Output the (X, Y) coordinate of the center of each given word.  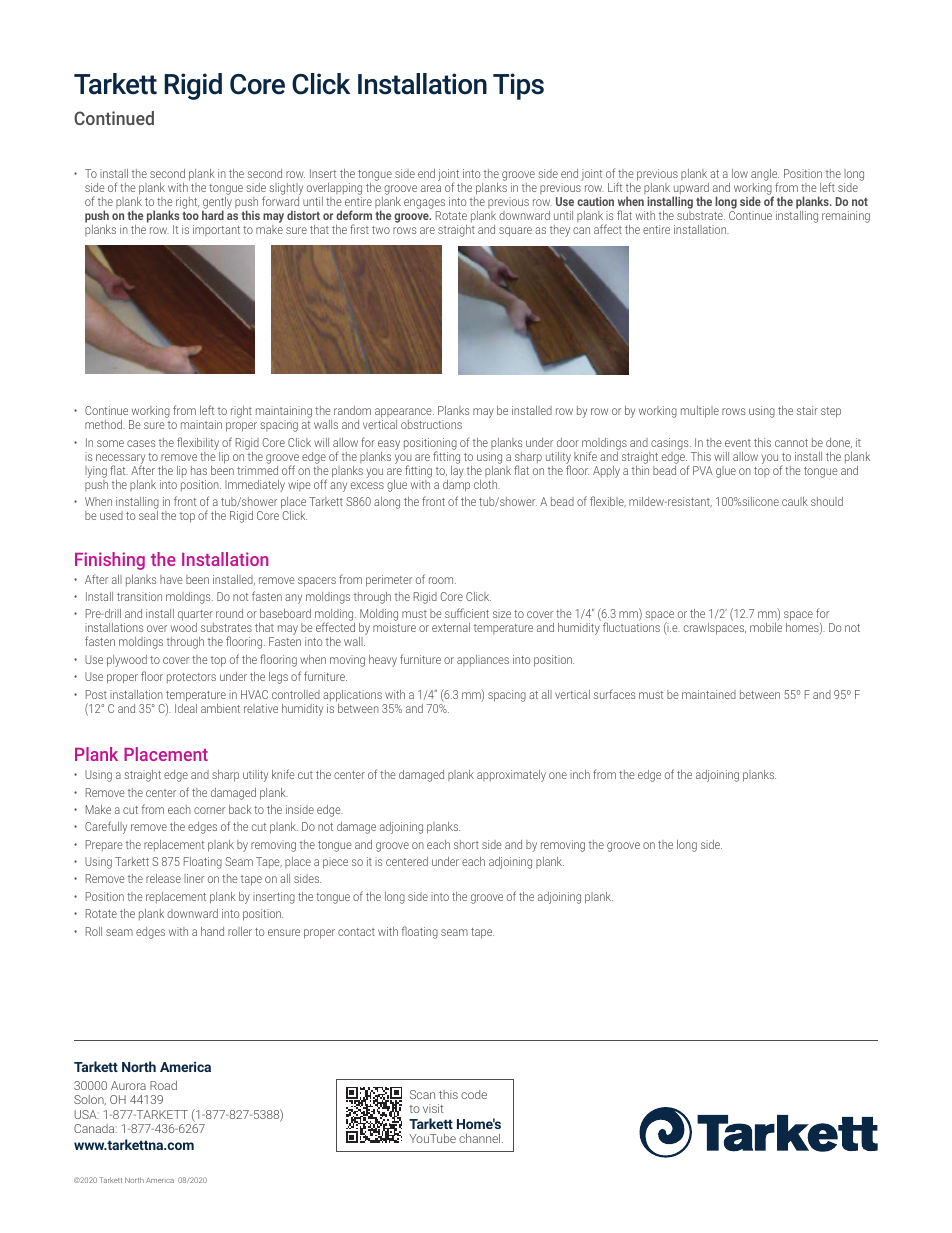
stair (807, 410)
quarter (196, 617)
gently (217, 204)
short (466, 844)
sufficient (467, 613)
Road (163, 1085)
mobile (766, 627)
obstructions (431, 424)
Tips (518, 86)
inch (580, 774)
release (163, 878)
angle (765, 176)
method (104, 424)
